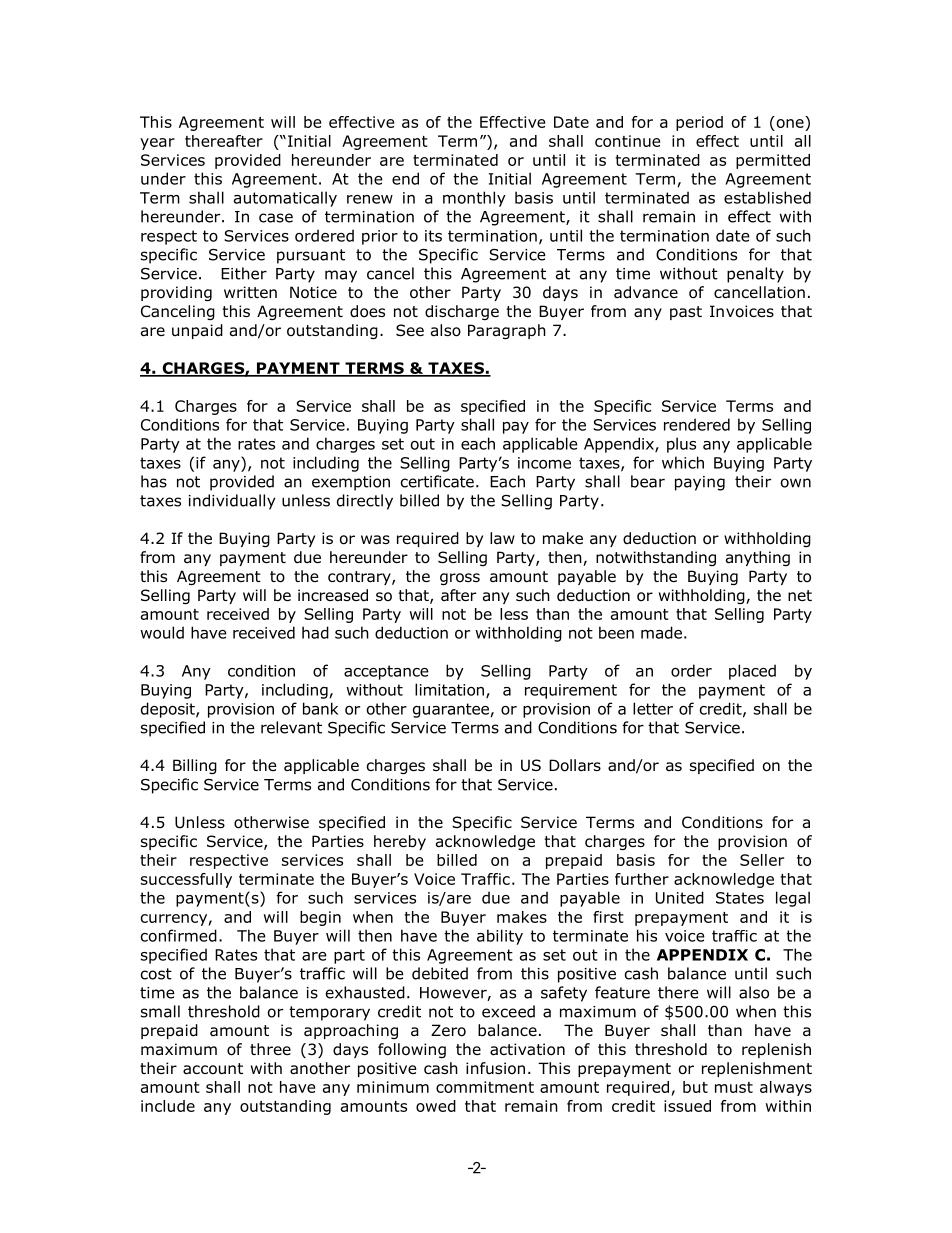  What do you see at coordinates (686, 313) in the screenshot?
I see `past` at bounding box center [686, 313].
